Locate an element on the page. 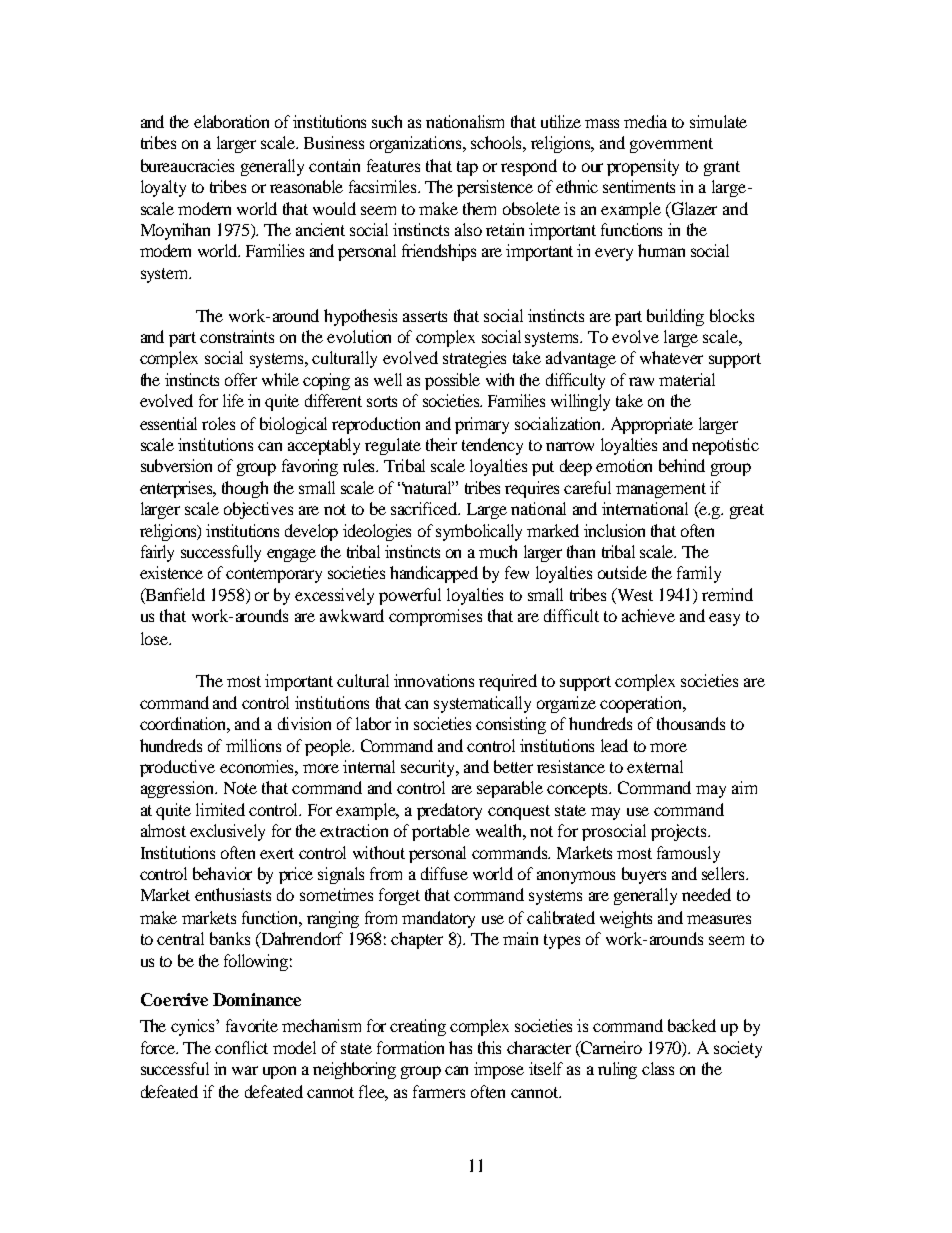  tap is located at coordinates (467, 168).
